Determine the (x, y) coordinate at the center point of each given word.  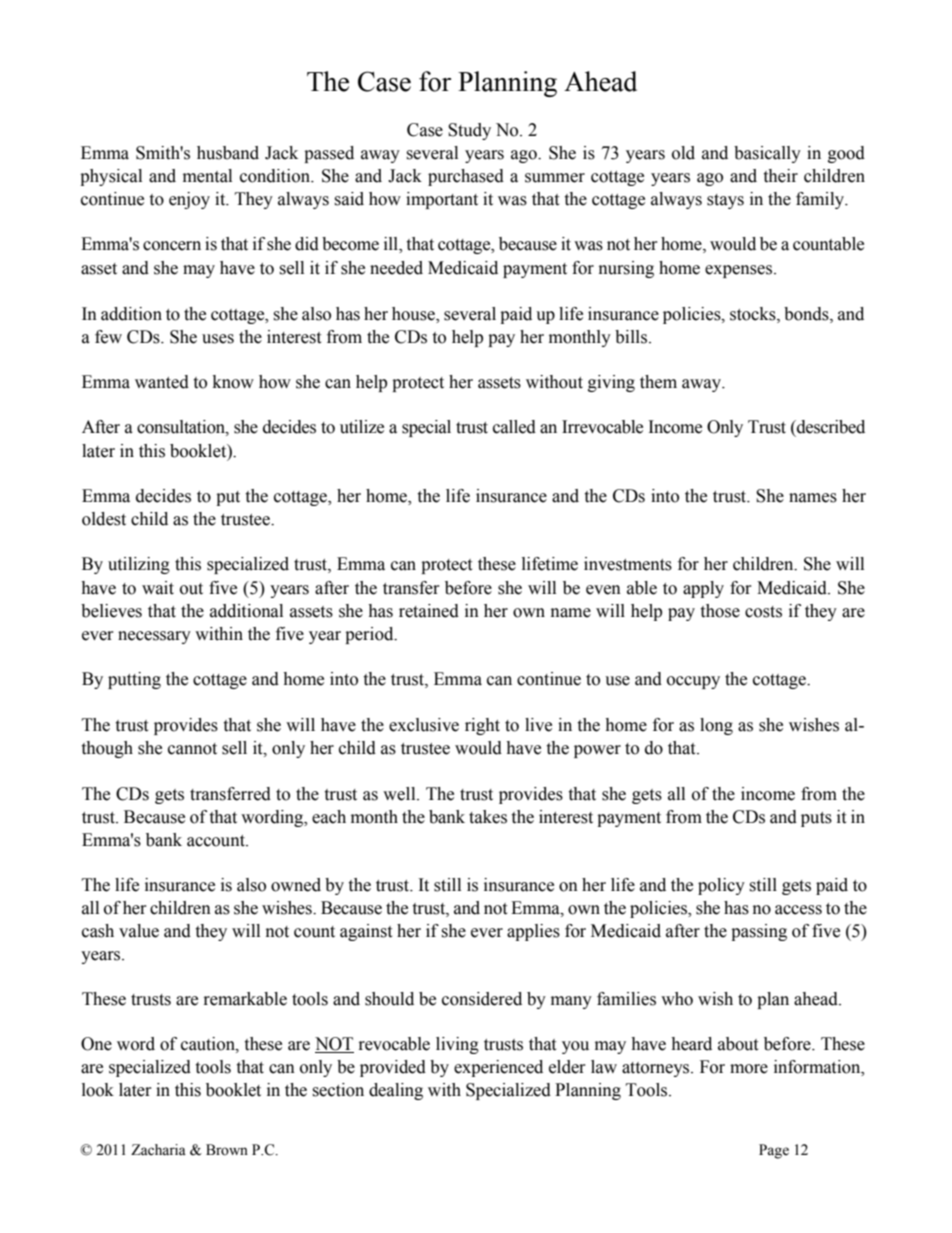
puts (816, 819)
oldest (104, 519)
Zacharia (158, 1150)
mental (207, 176)
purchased (466, 177)
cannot (192, 749)
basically (767, 154)
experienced (498, 1068)
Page (774, 1151)
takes (488, 817)
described (830, 427)
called (514, 427)
